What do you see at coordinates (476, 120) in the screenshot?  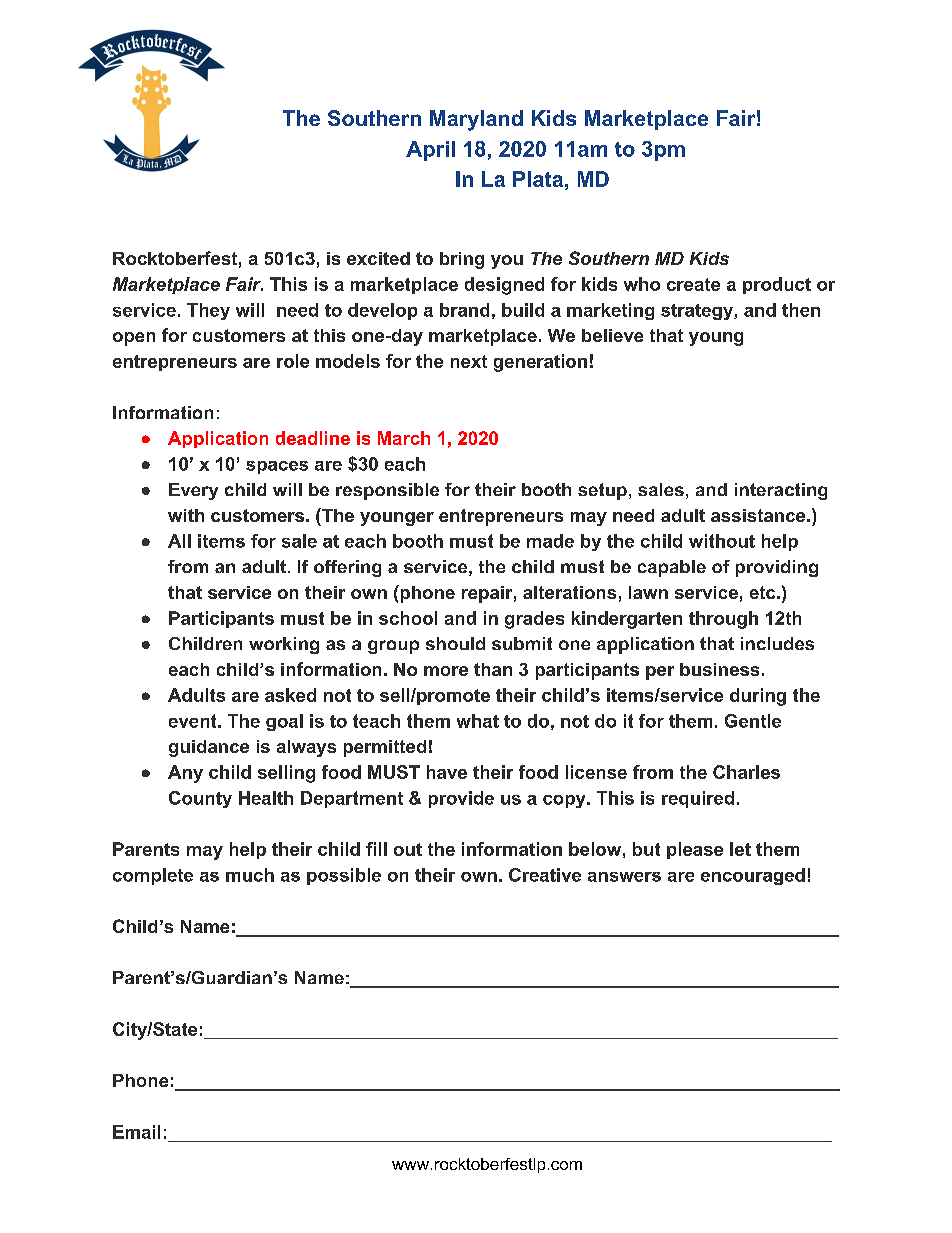 I see `Maryland` at bounding box center [476, 120].
